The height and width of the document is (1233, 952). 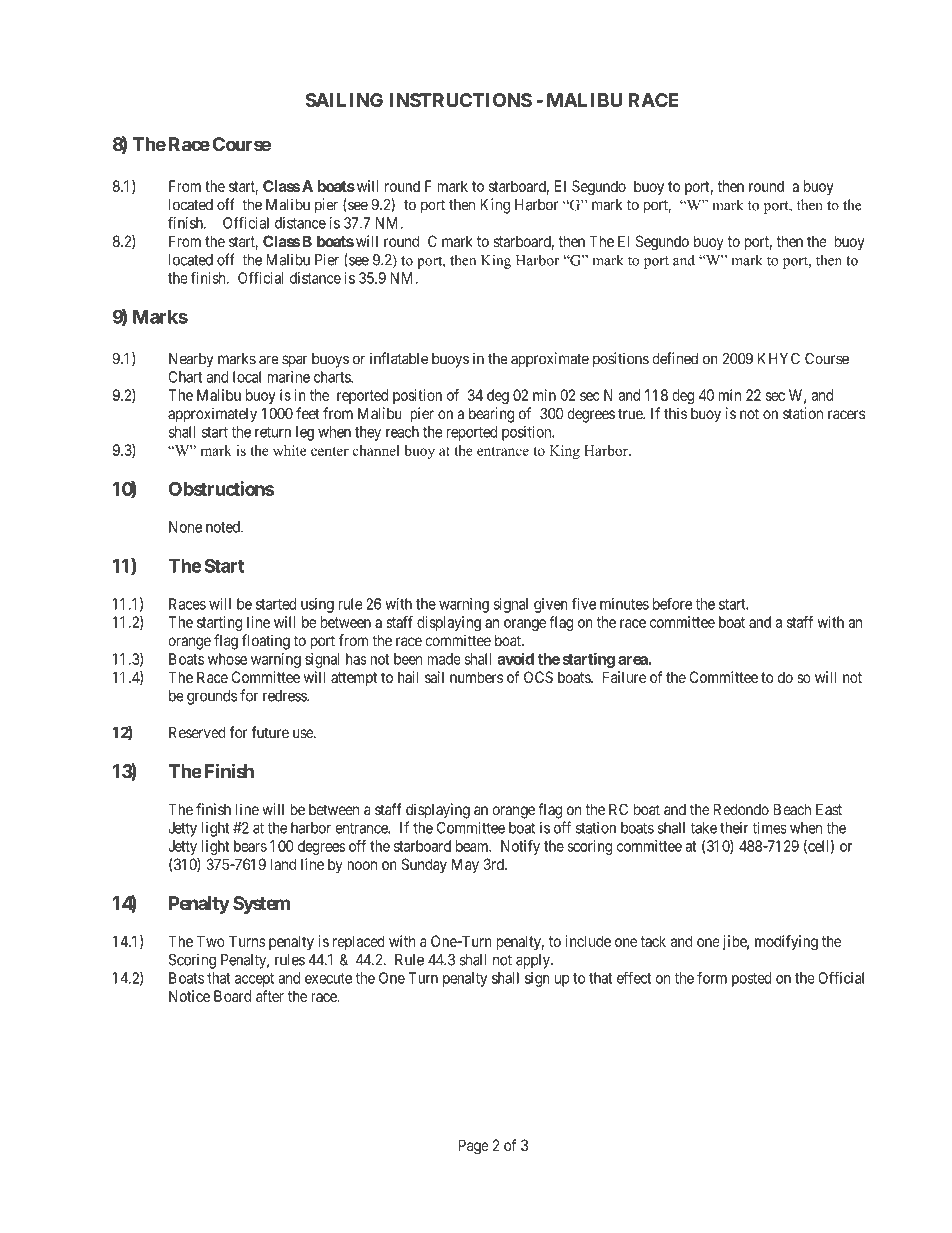 What do you see at coordinates (675, 358) in the document?
I see `defined` at bounding box center [675, 358].
